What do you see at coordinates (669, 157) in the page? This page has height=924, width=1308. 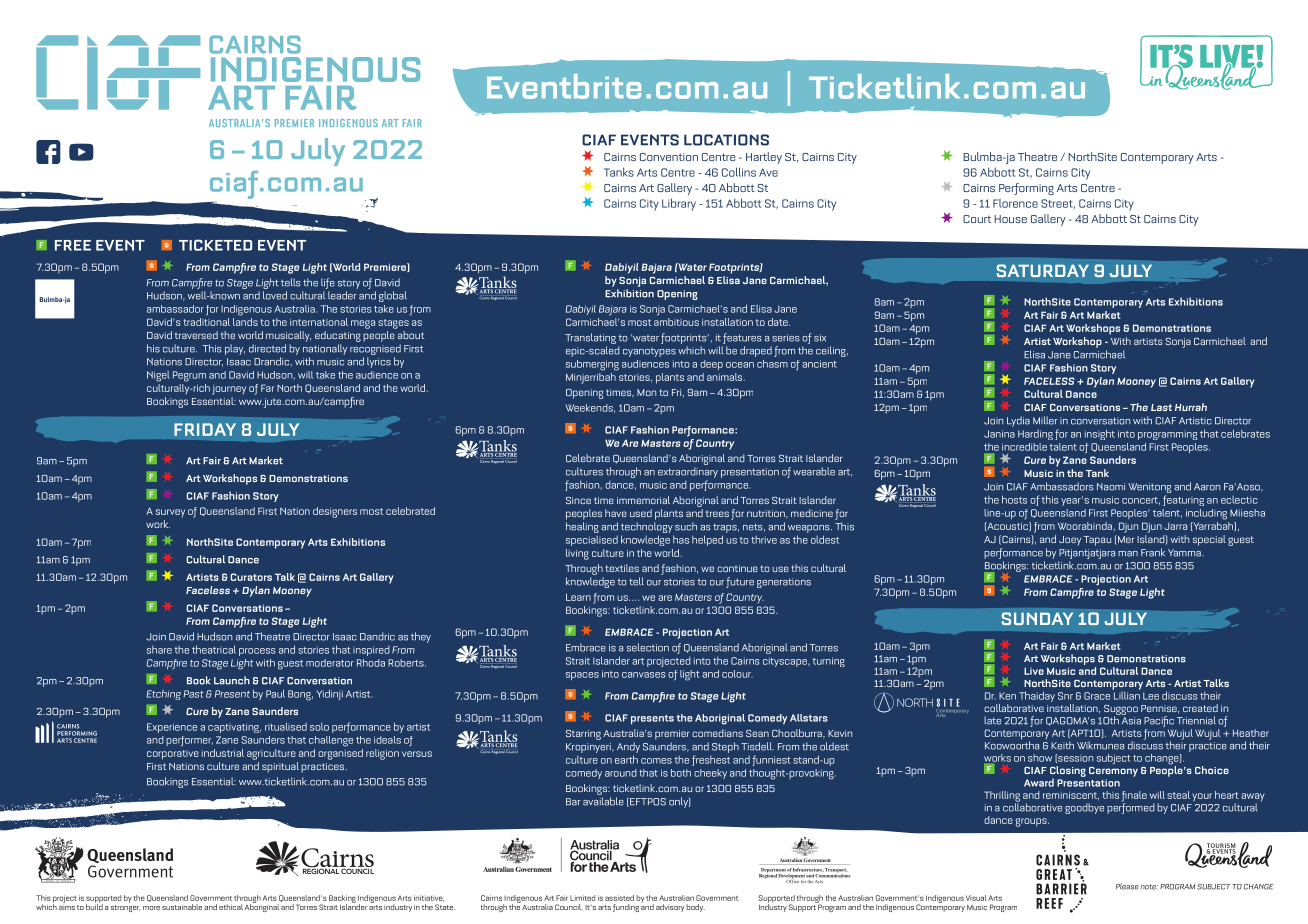 I see `Convention` at bounding box center [669, 157].
